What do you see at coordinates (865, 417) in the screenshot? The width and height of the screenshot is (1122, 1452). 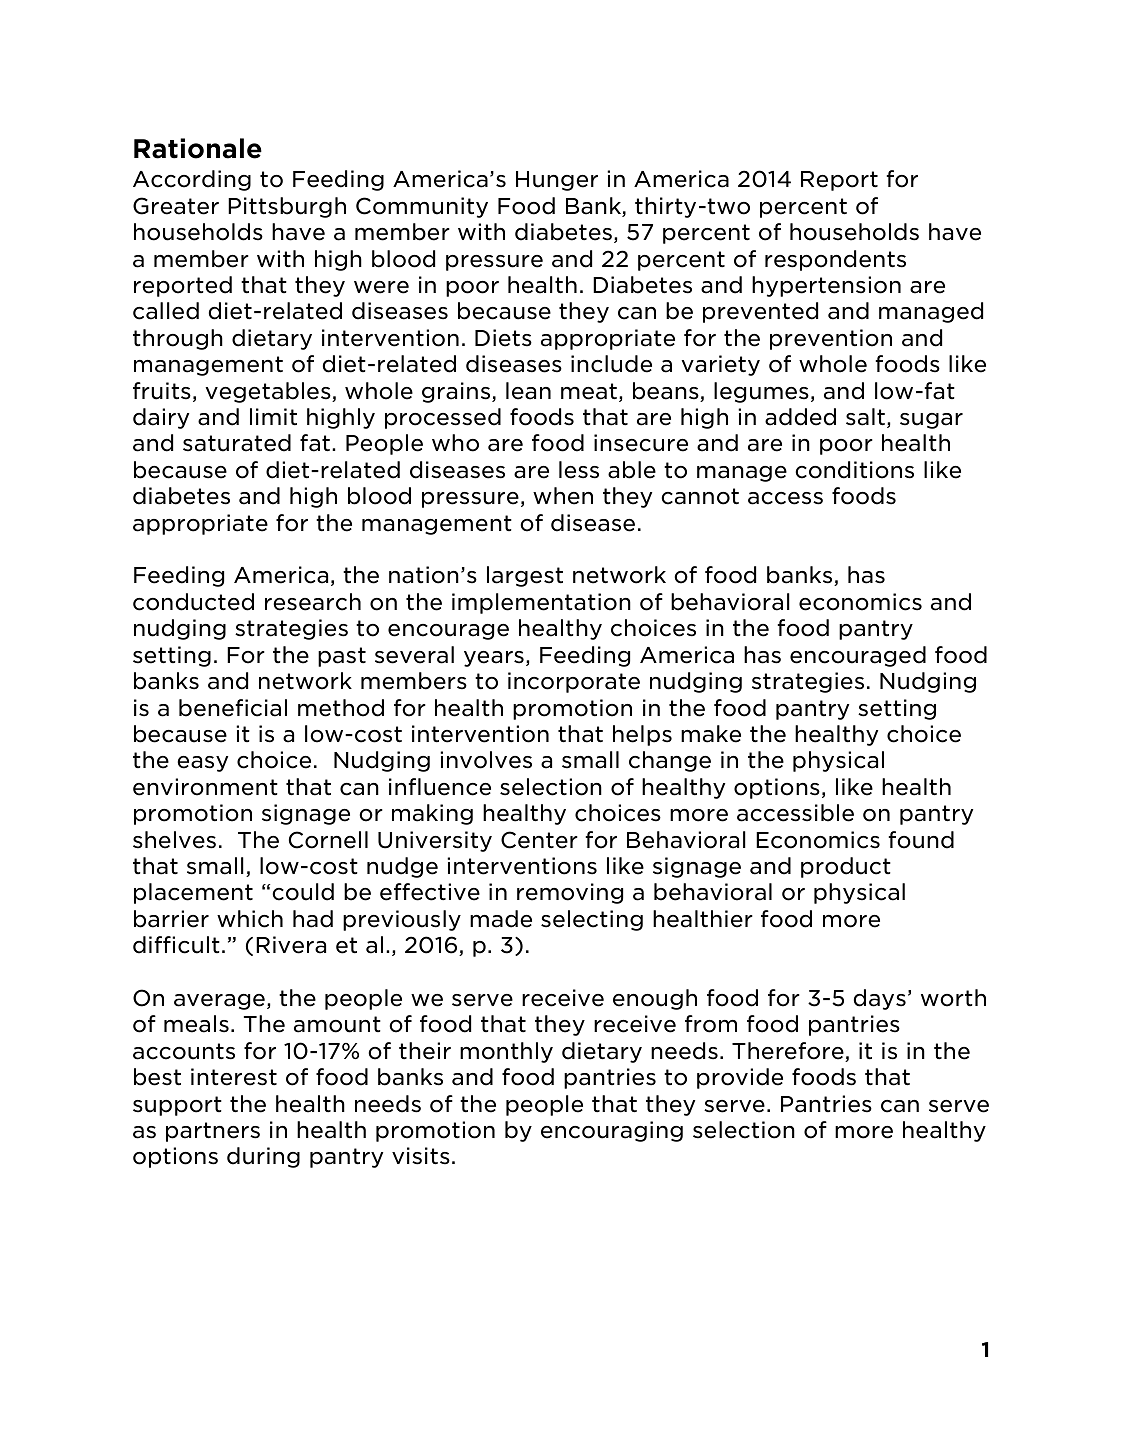 I see `salt` at bounding box center [865, 417].
